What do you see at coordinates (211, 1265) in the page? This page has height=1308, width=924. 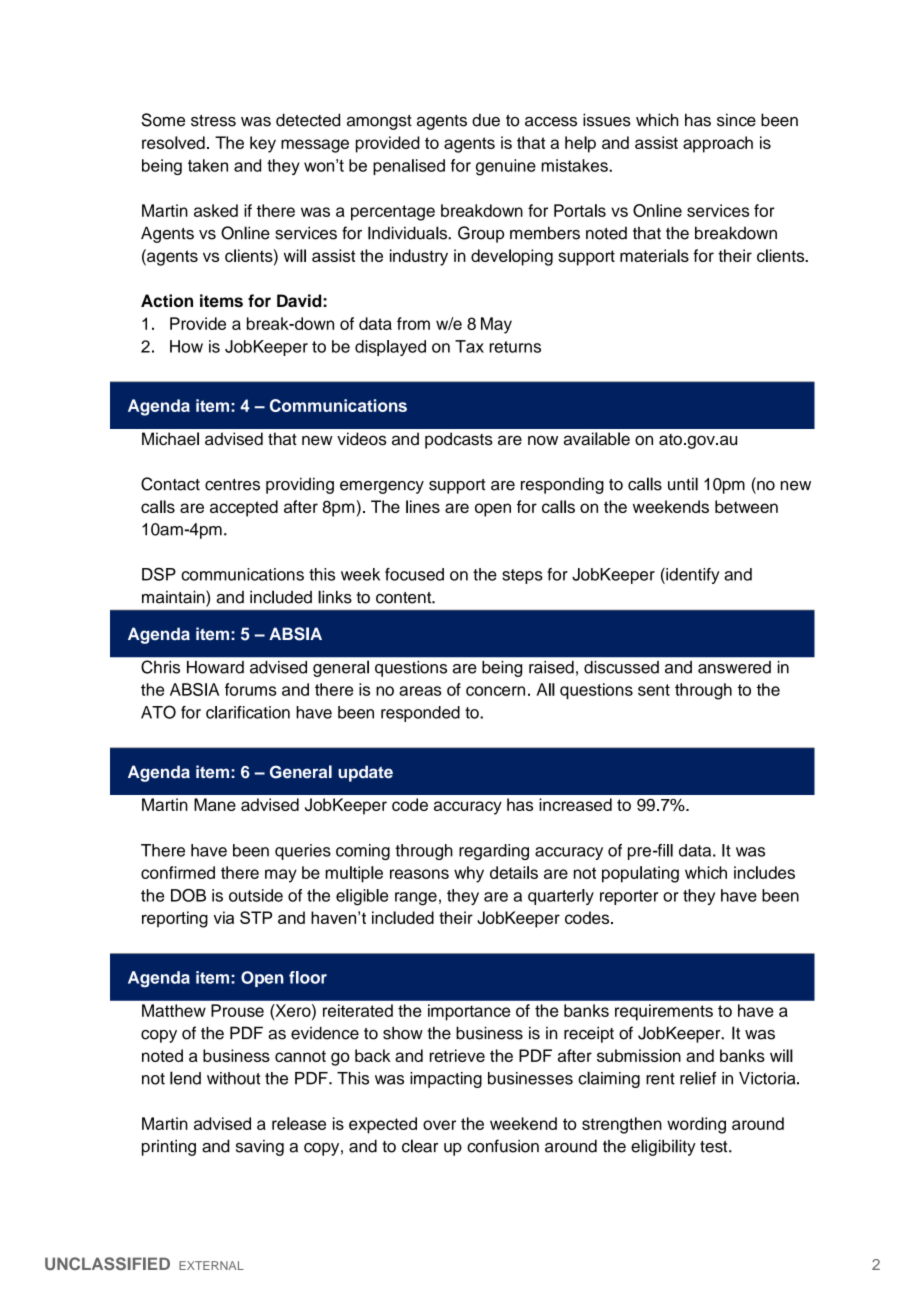 I see `EXTERNAL` at bounding box center [211, 1265].
